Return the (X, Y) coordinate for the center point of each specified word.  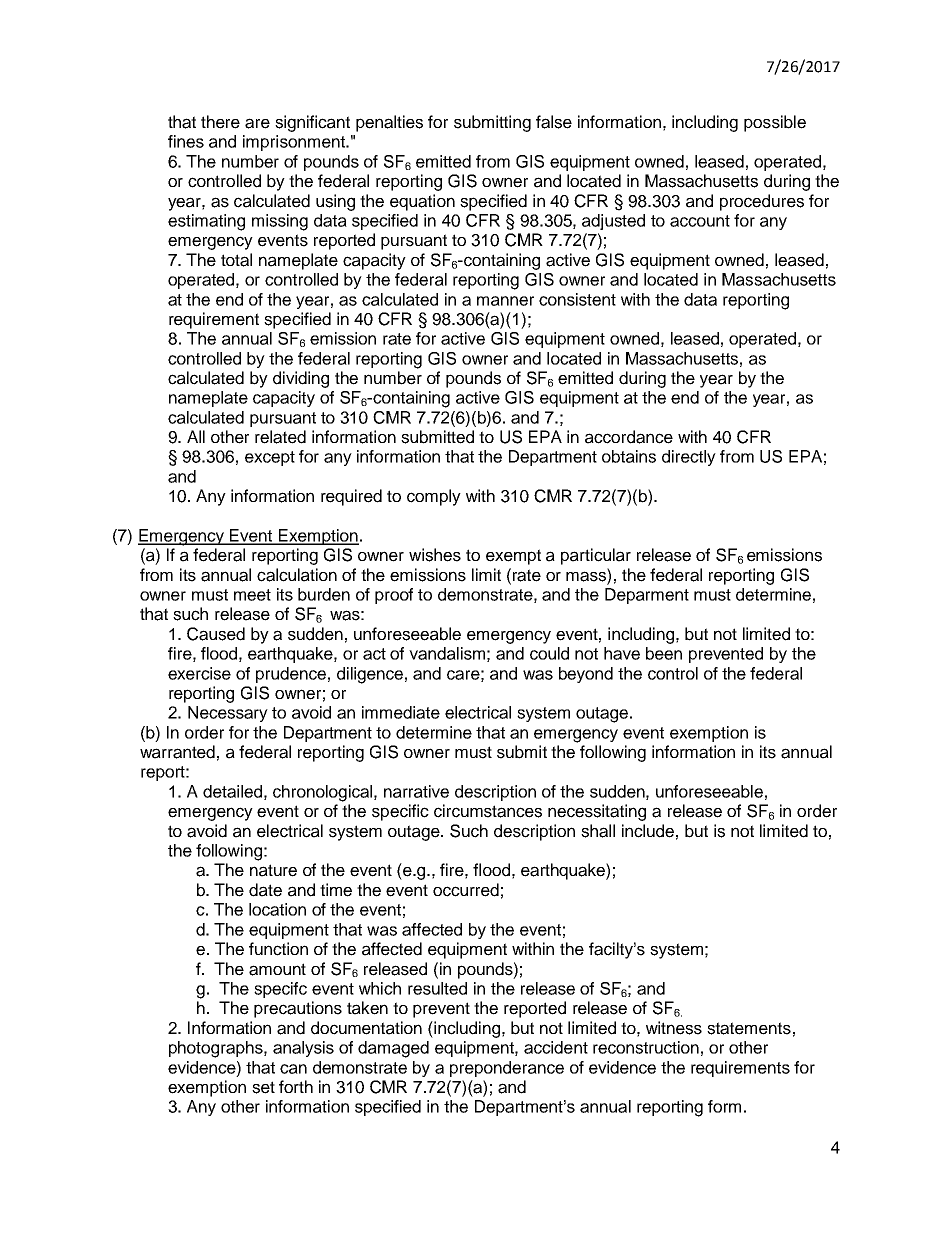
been (664, 653)
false (554, 122)
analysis (303, 1049)
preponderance (507, 1069)
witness (674, 1028)
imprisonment (295, 143)
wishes (435, 555)
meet (252, 595)
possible (775, 123)
